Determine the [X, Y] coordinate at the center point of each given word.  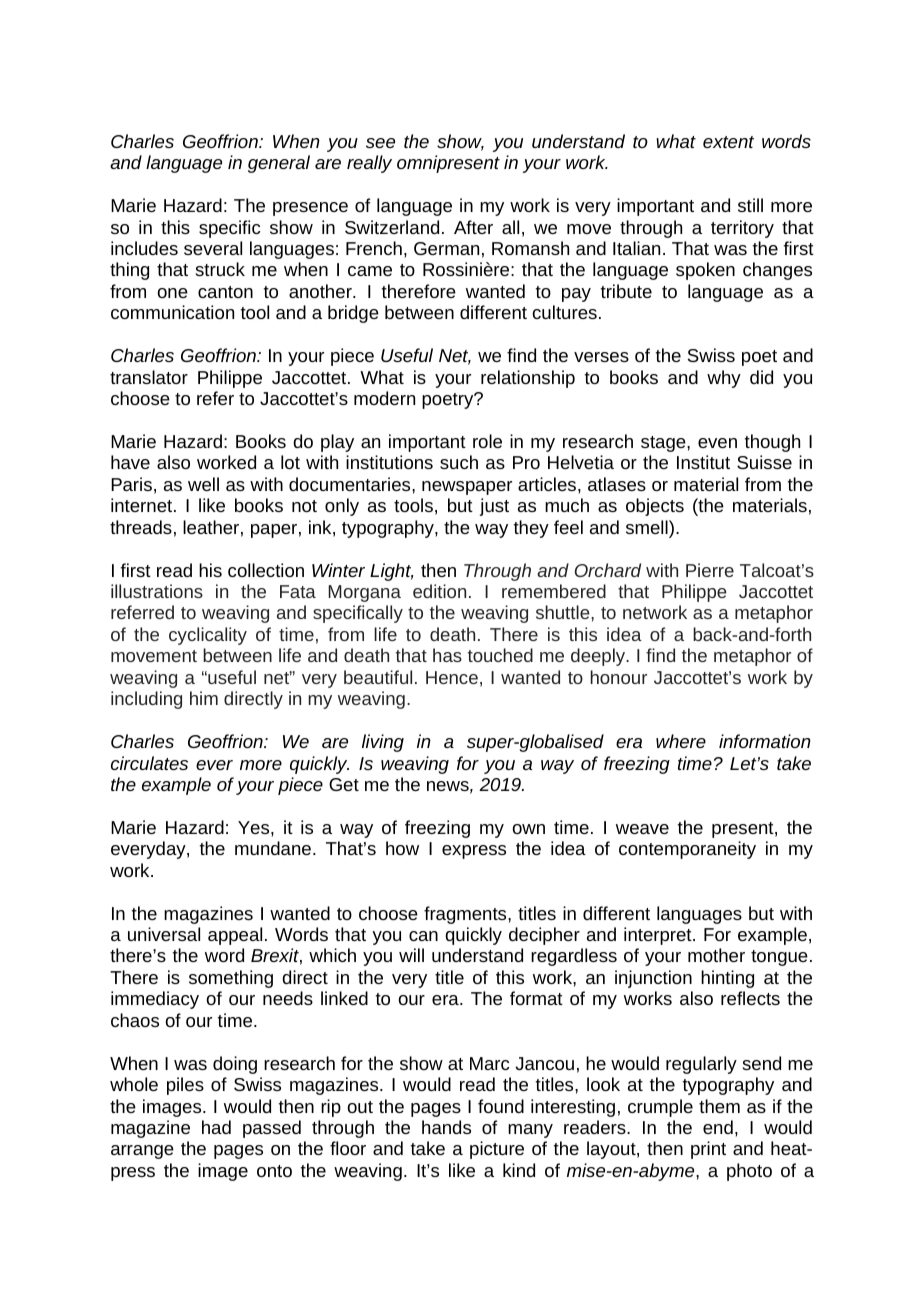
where [681, 741]
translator [149, 377]
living [383, 743]
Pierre [710, 570]
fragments [466, 915]
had [216, 1127]
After [473, 227]
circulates [149, 763]
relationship [528, 379]
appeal [235, 936]
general [279, 164]
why [724, 379]
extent [728, 142]
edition [439, 591]
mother [716, 955]
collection [266, 570]
